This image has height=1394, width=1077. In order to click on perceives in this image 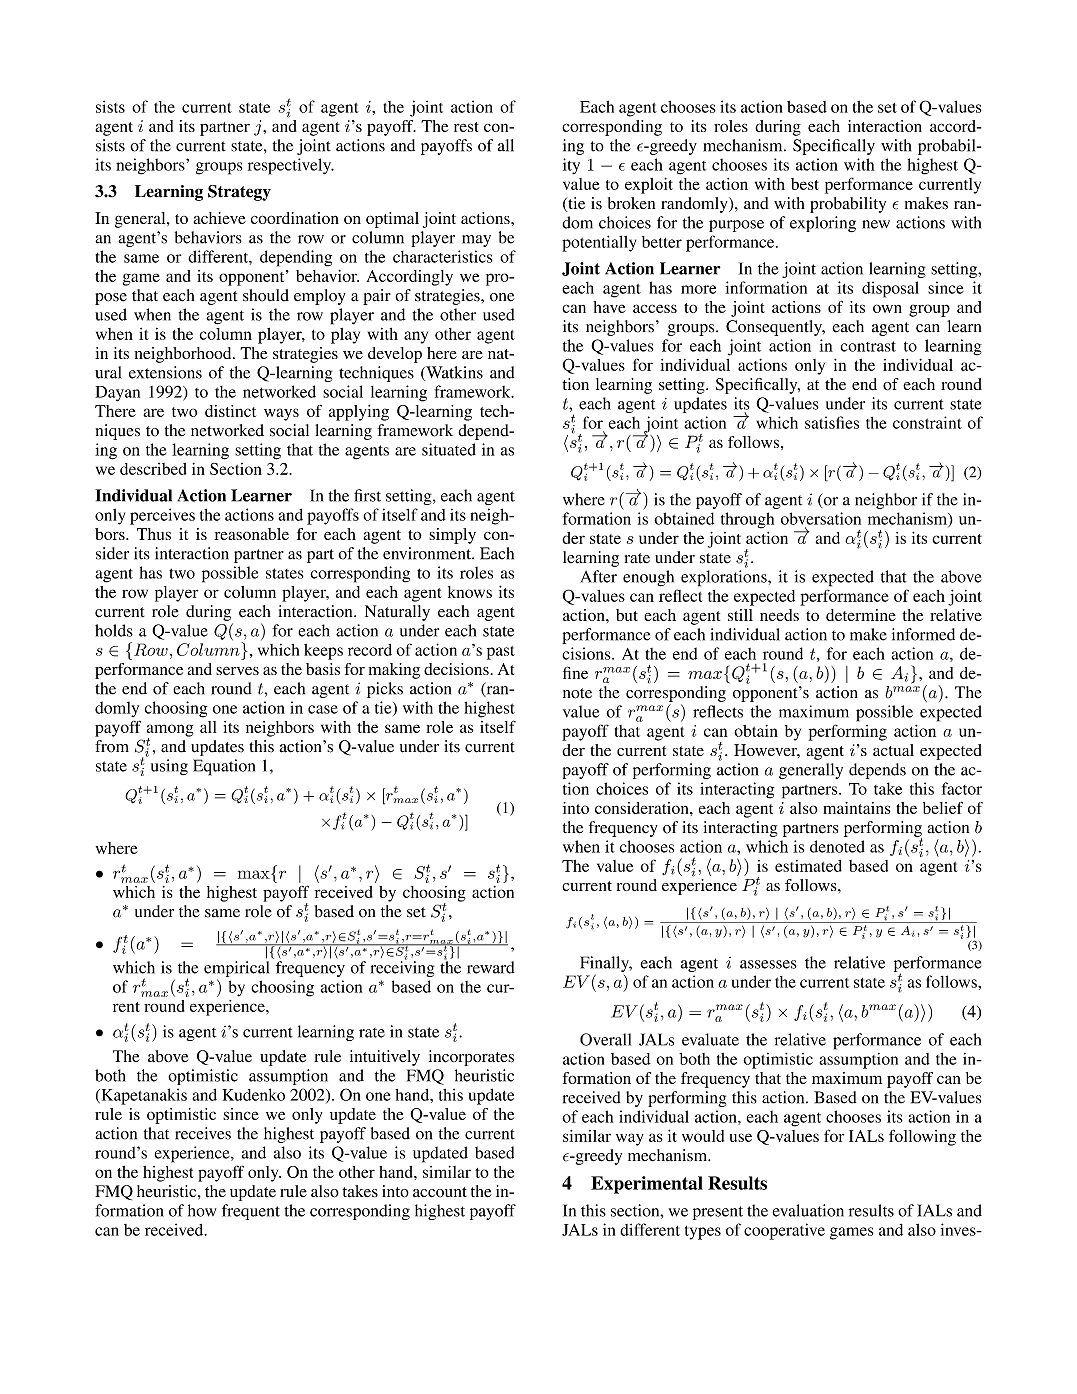, I will do `click(162, 516)`.
